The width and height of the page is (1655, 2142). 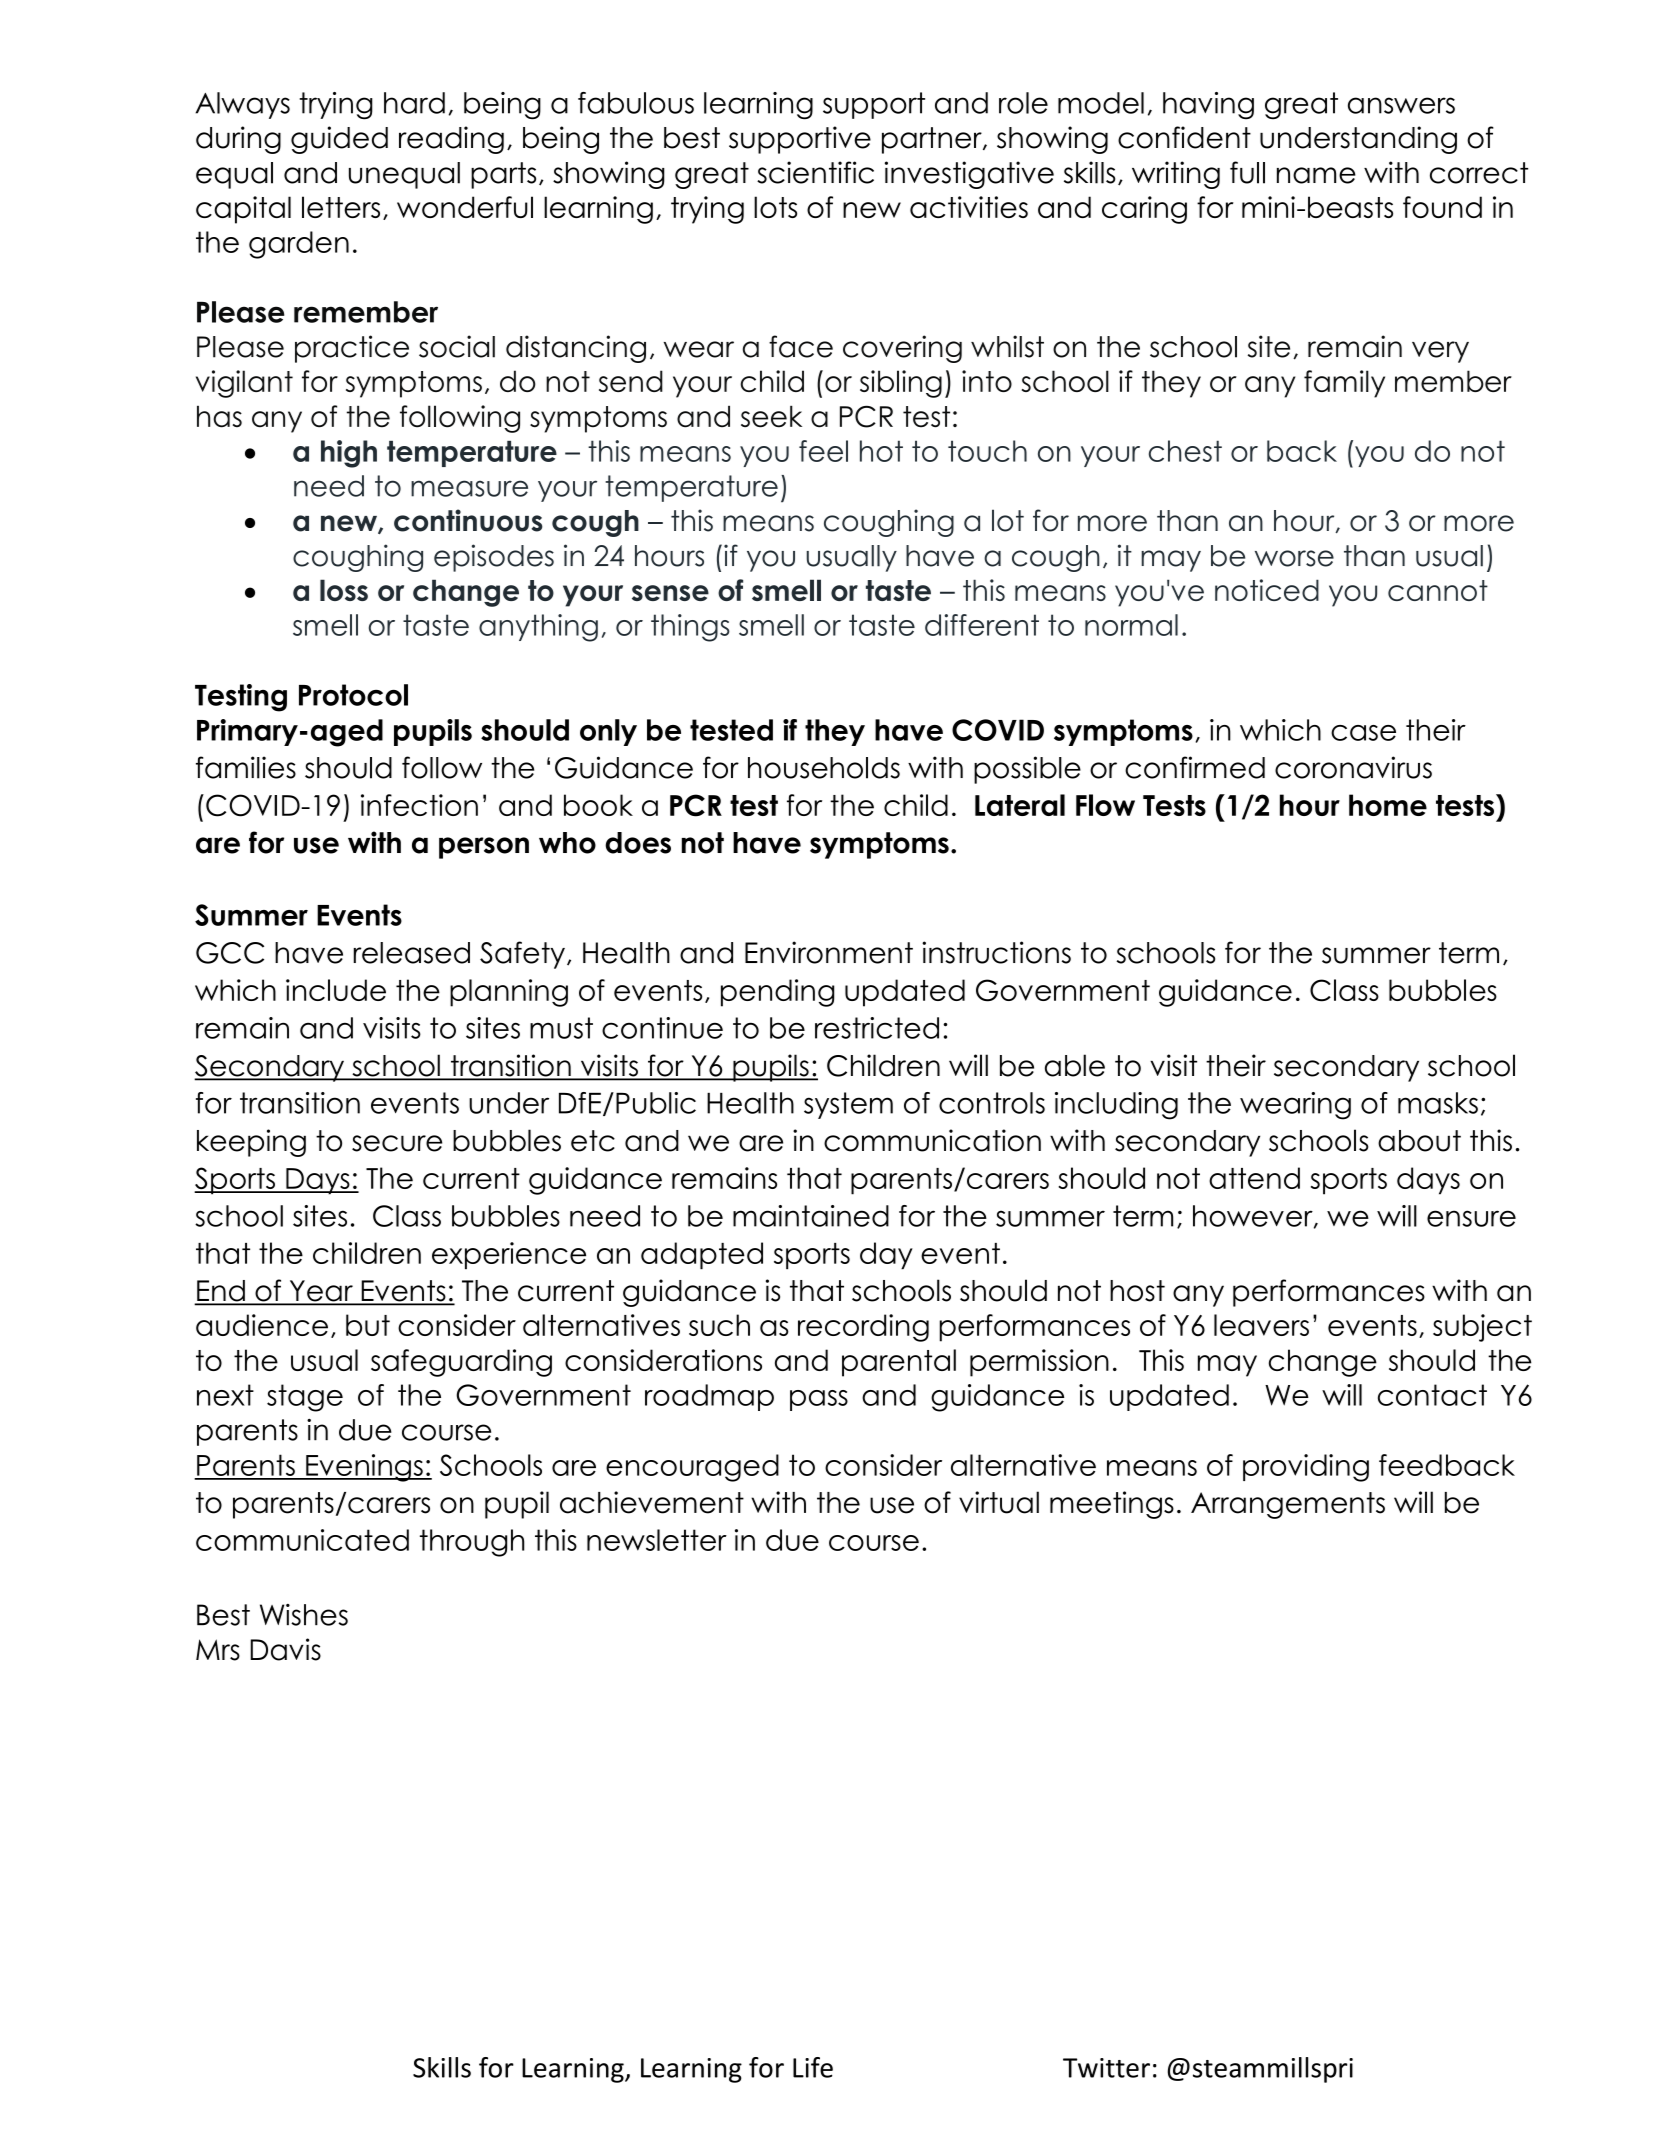 I want to click on Life, so click(x=813, y=2067).
